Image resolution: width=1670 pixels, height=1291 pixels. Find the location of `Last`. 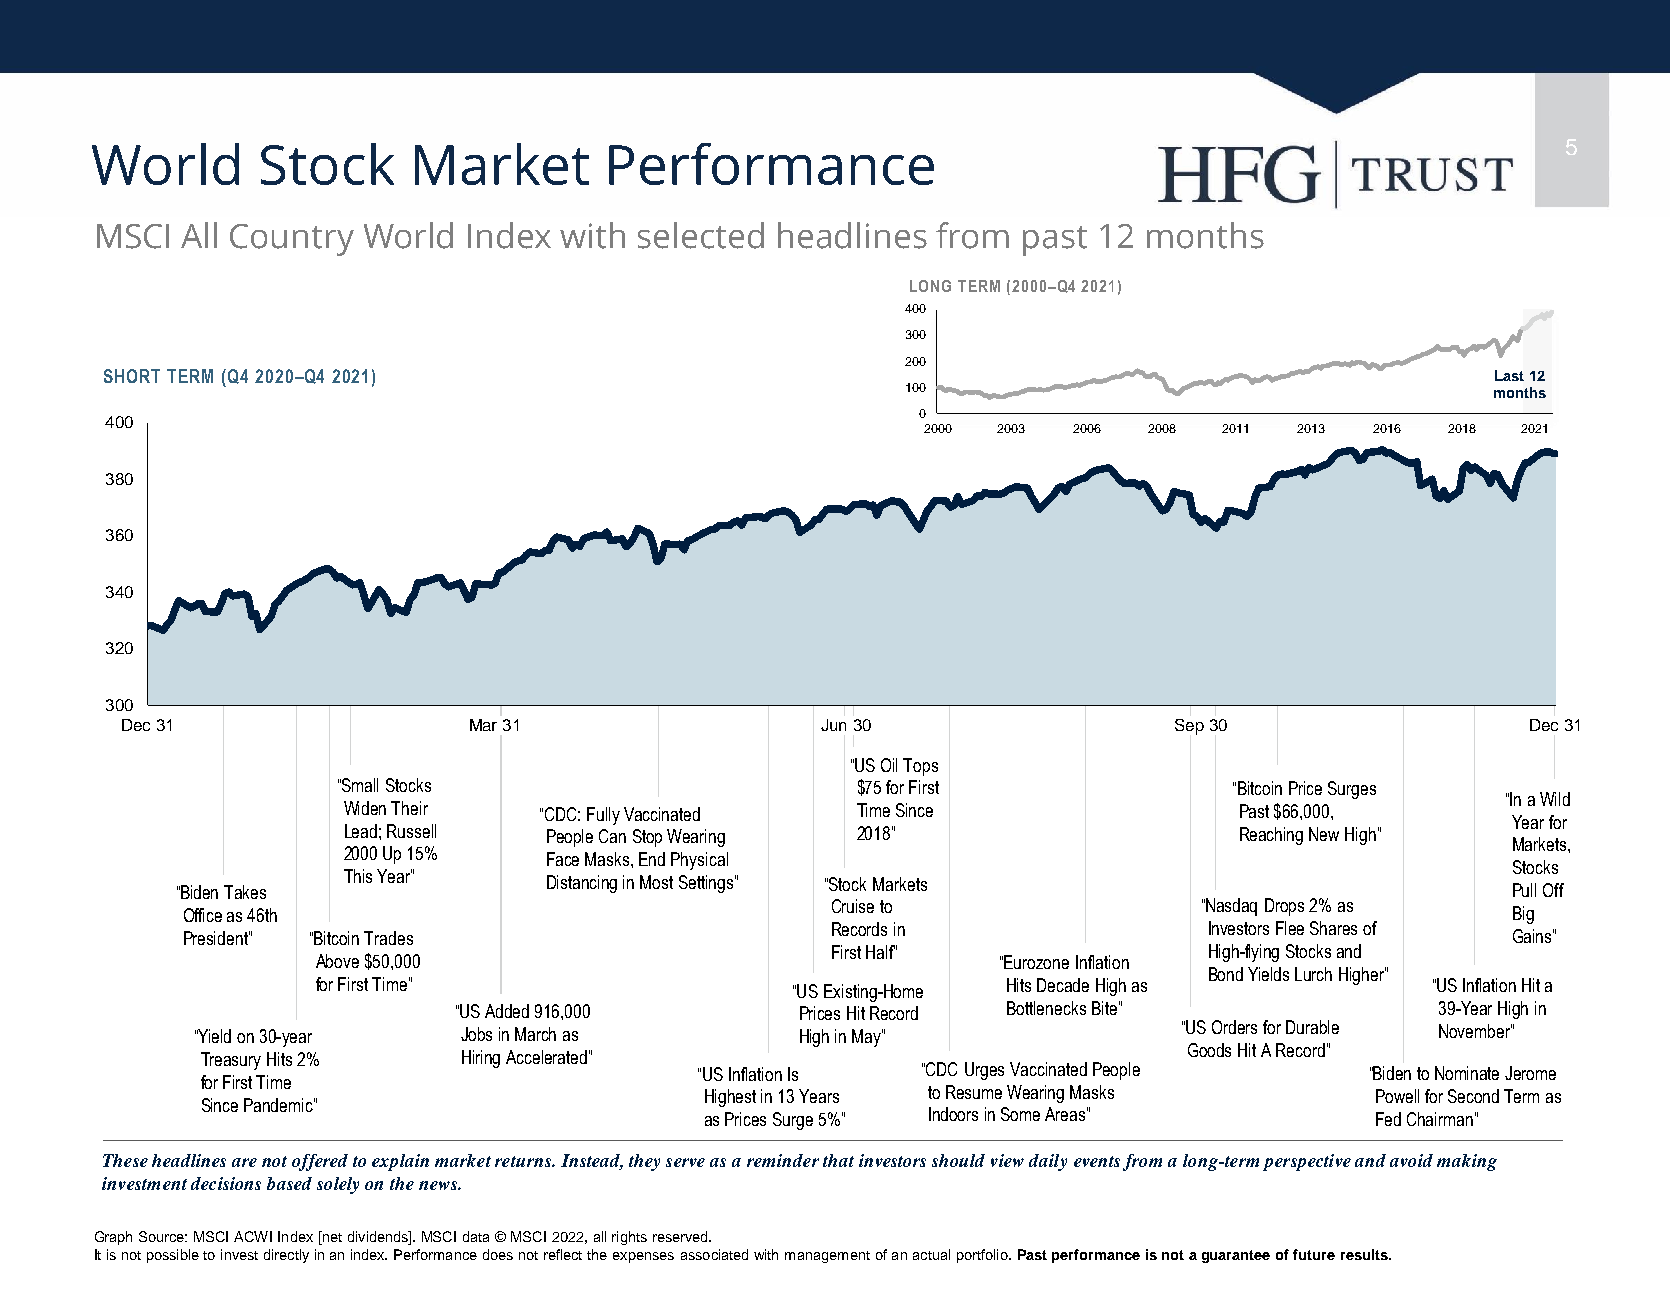

Last is located at coordinates (1509, 375).
